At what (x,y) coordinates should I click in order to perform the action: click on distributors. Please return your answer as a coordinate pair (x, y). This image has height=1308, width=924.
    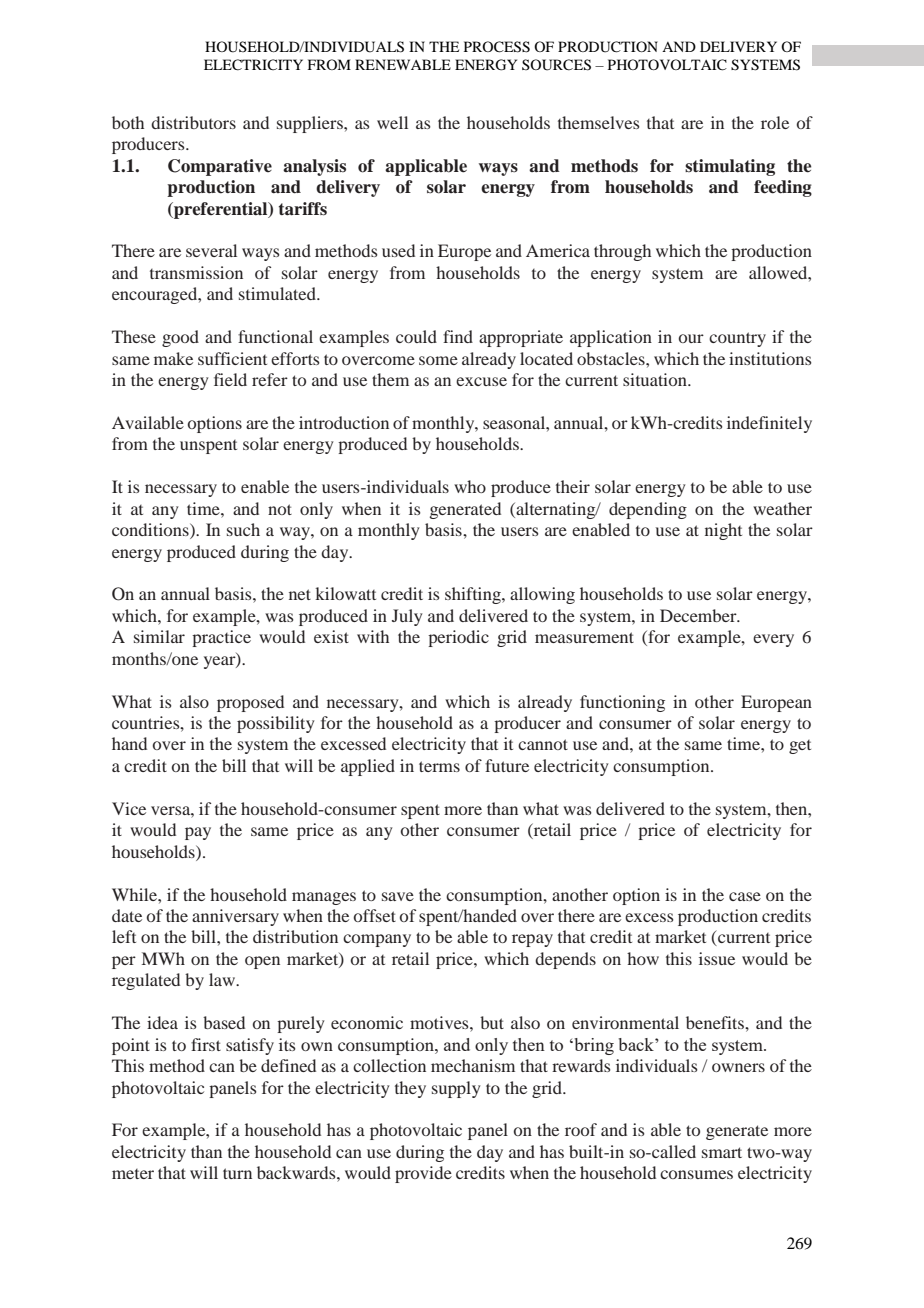
    Looking at the image, I should click on (193, 122).
